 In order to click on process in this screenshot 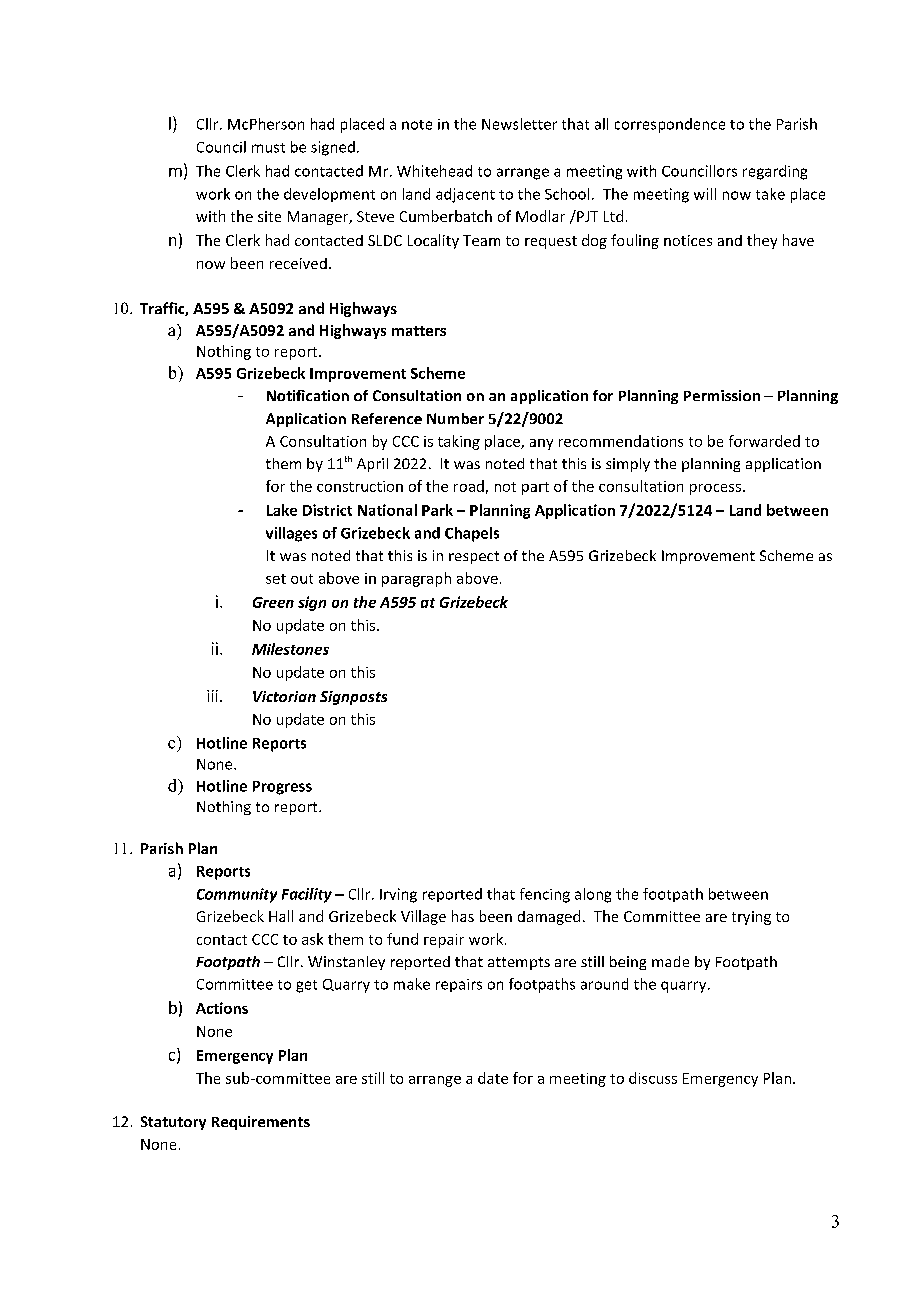, I will do `click(715, 489)`.
